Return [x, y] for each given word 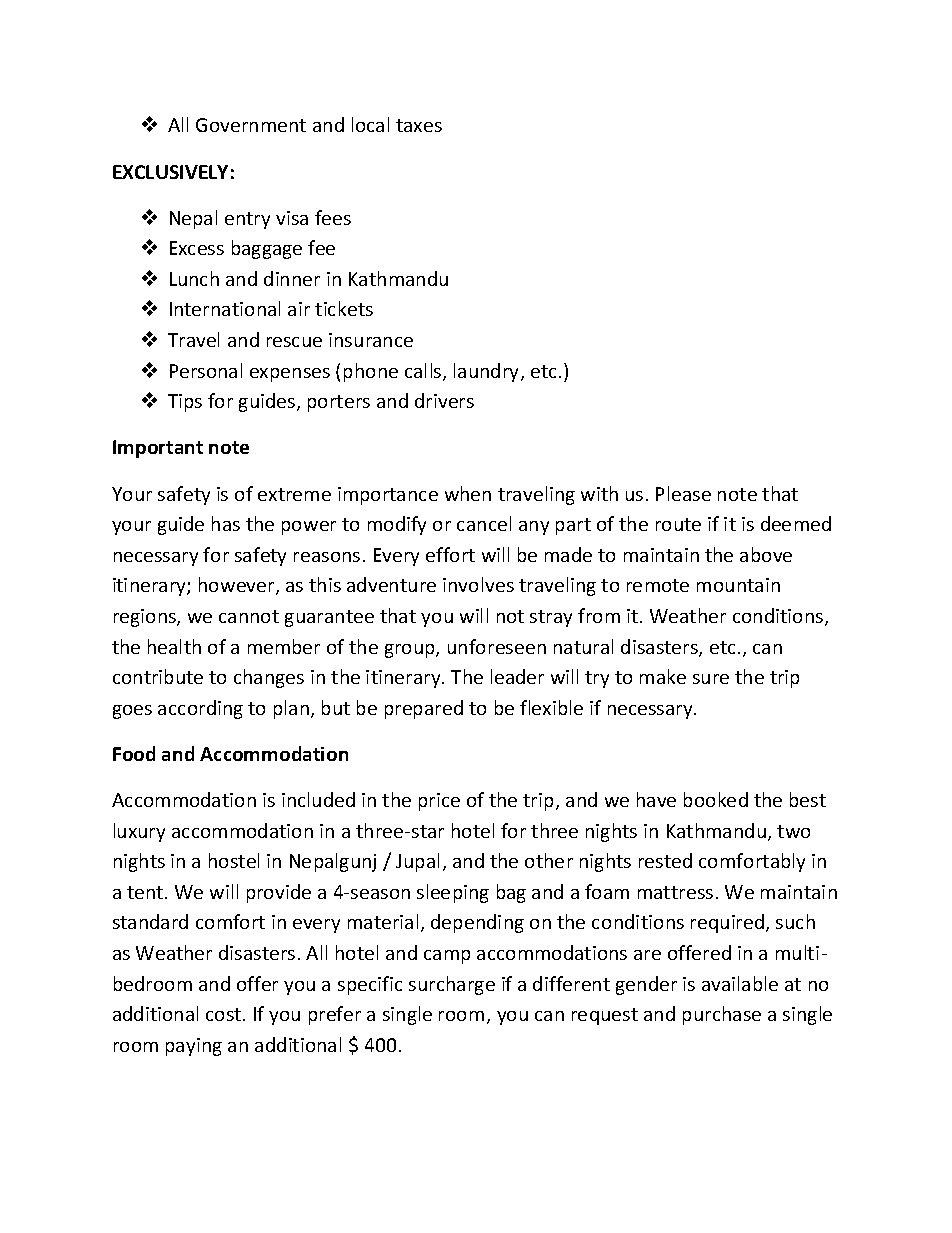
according [200, 709]
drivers [444, 400]
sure [711, 679]
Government [251, 125]
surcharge [452, 985]
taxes [419, 125]
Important [158, 449]
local [370, 124]
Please [683, 493]
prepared [424, 709]
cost [225, 1014]
